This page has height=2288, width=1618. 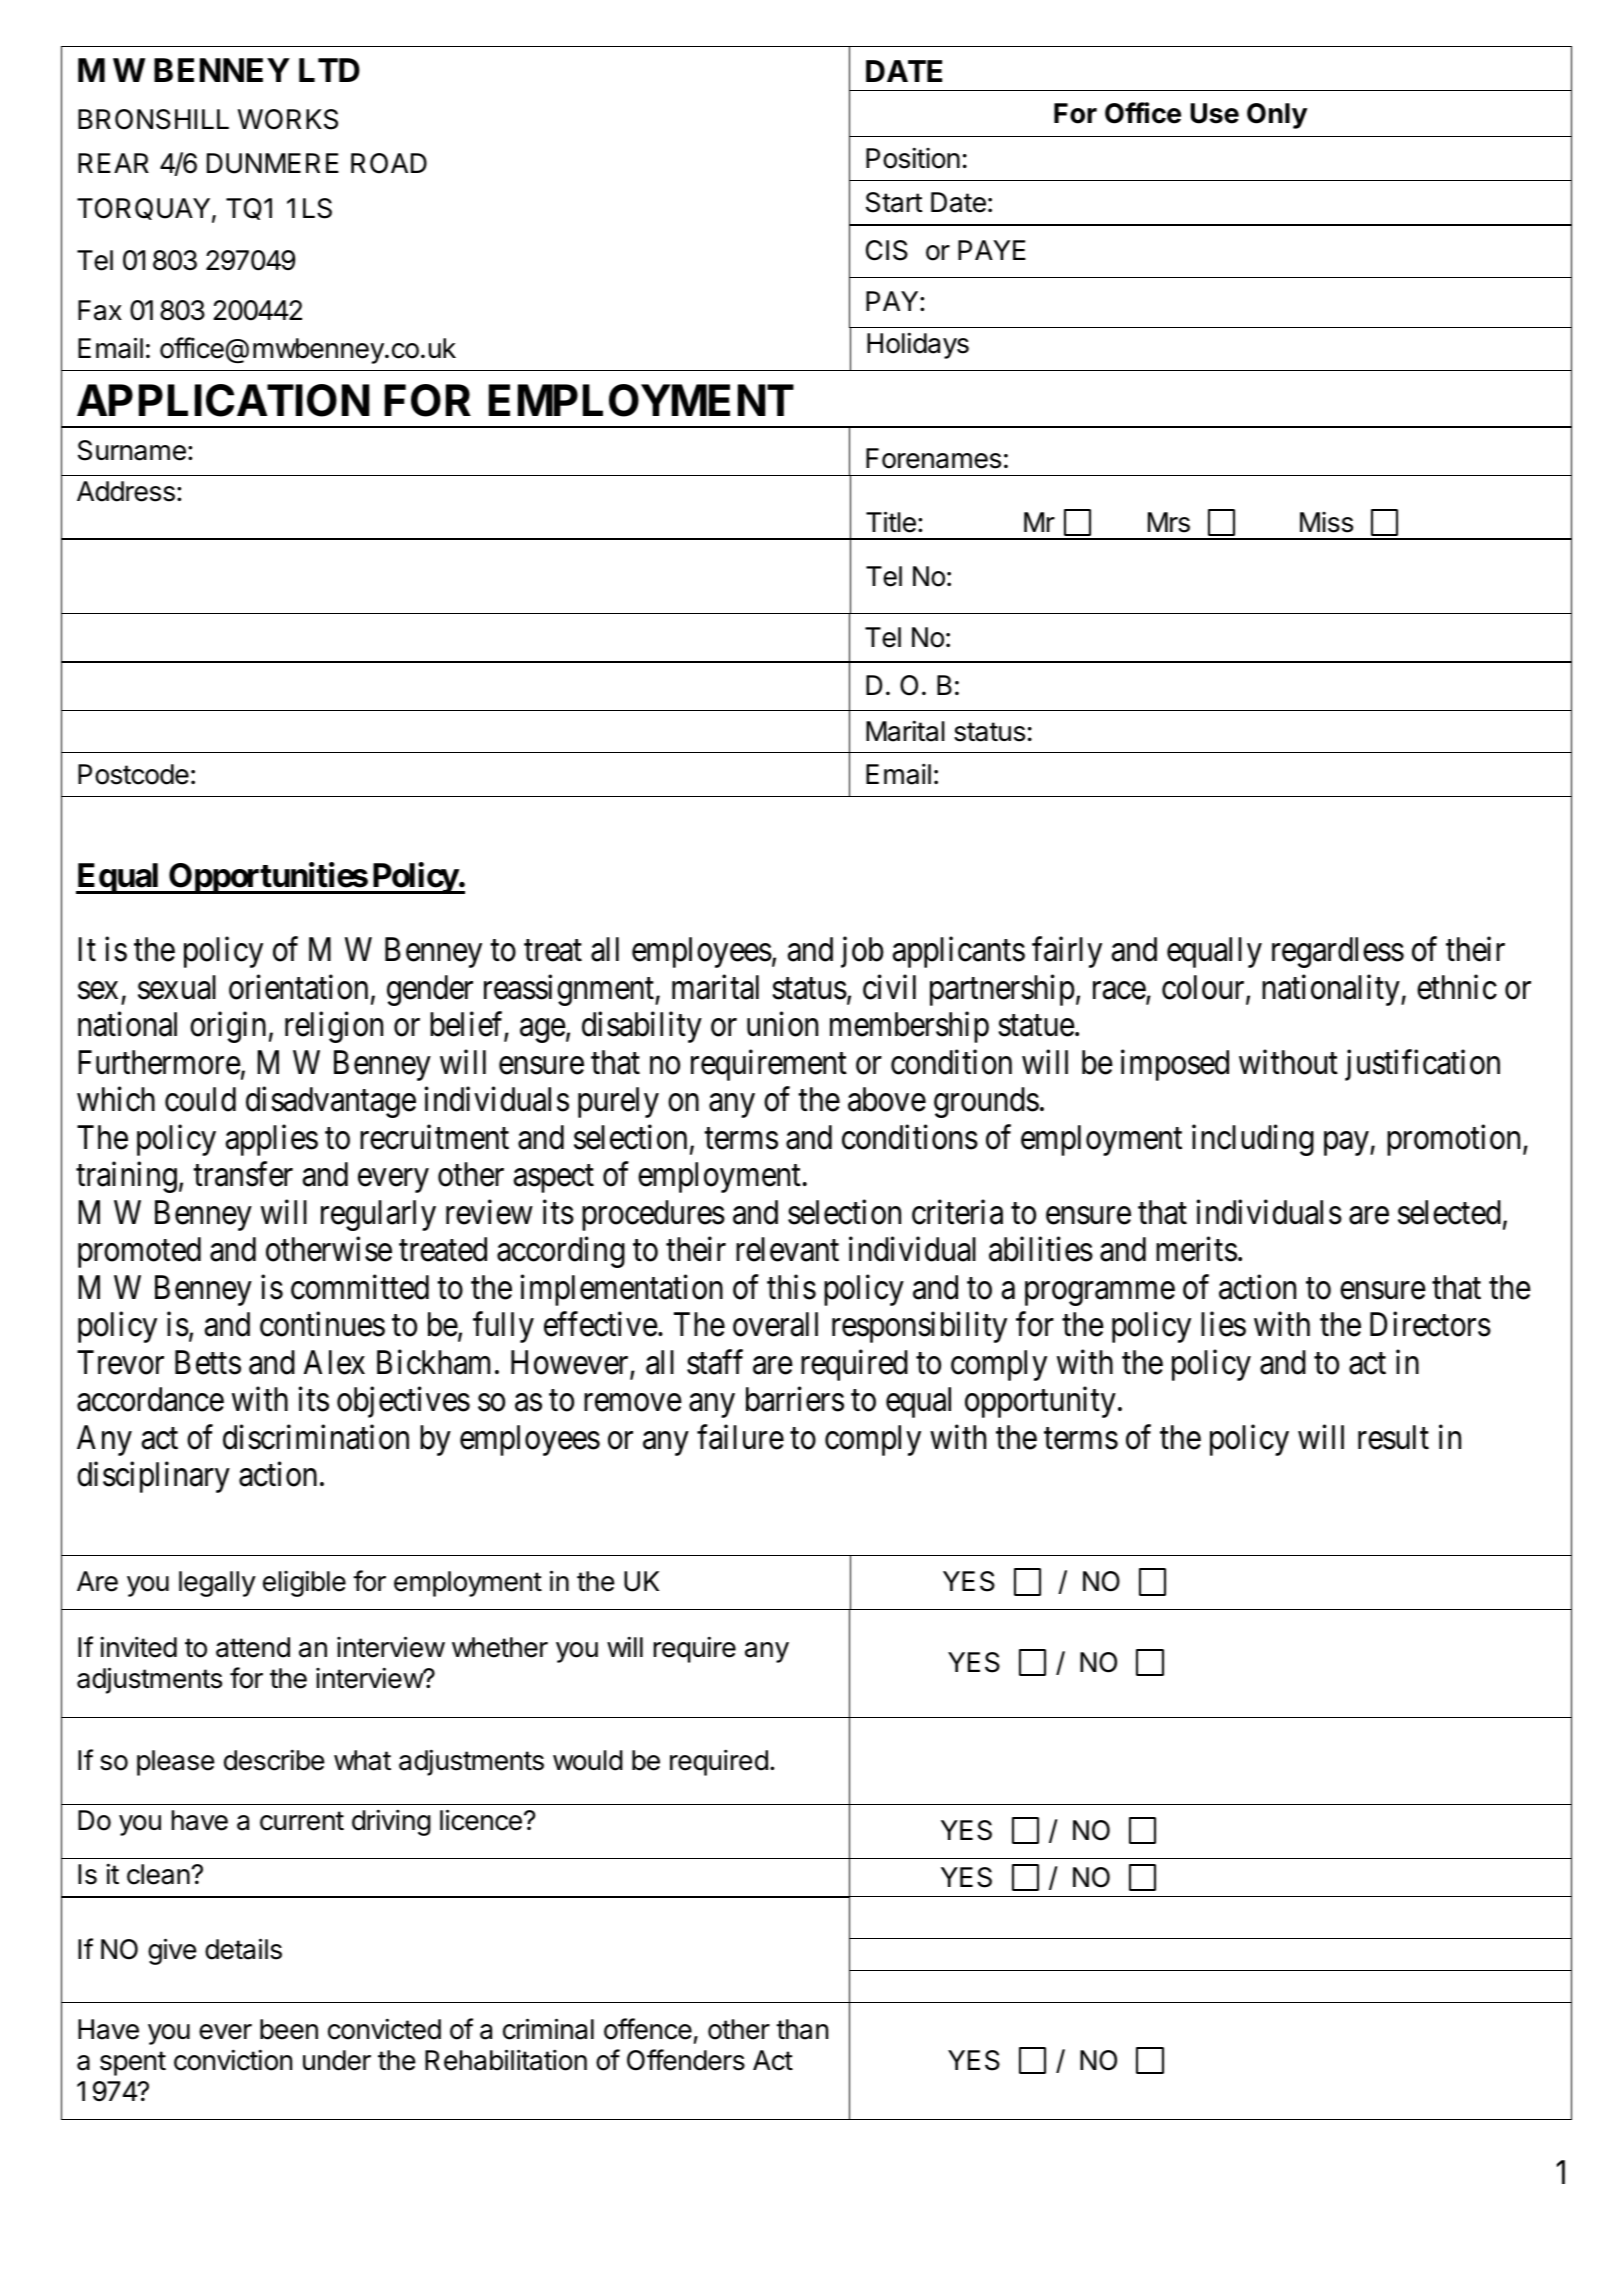 I want to click on WORKS, so click(x=288, y=119).
